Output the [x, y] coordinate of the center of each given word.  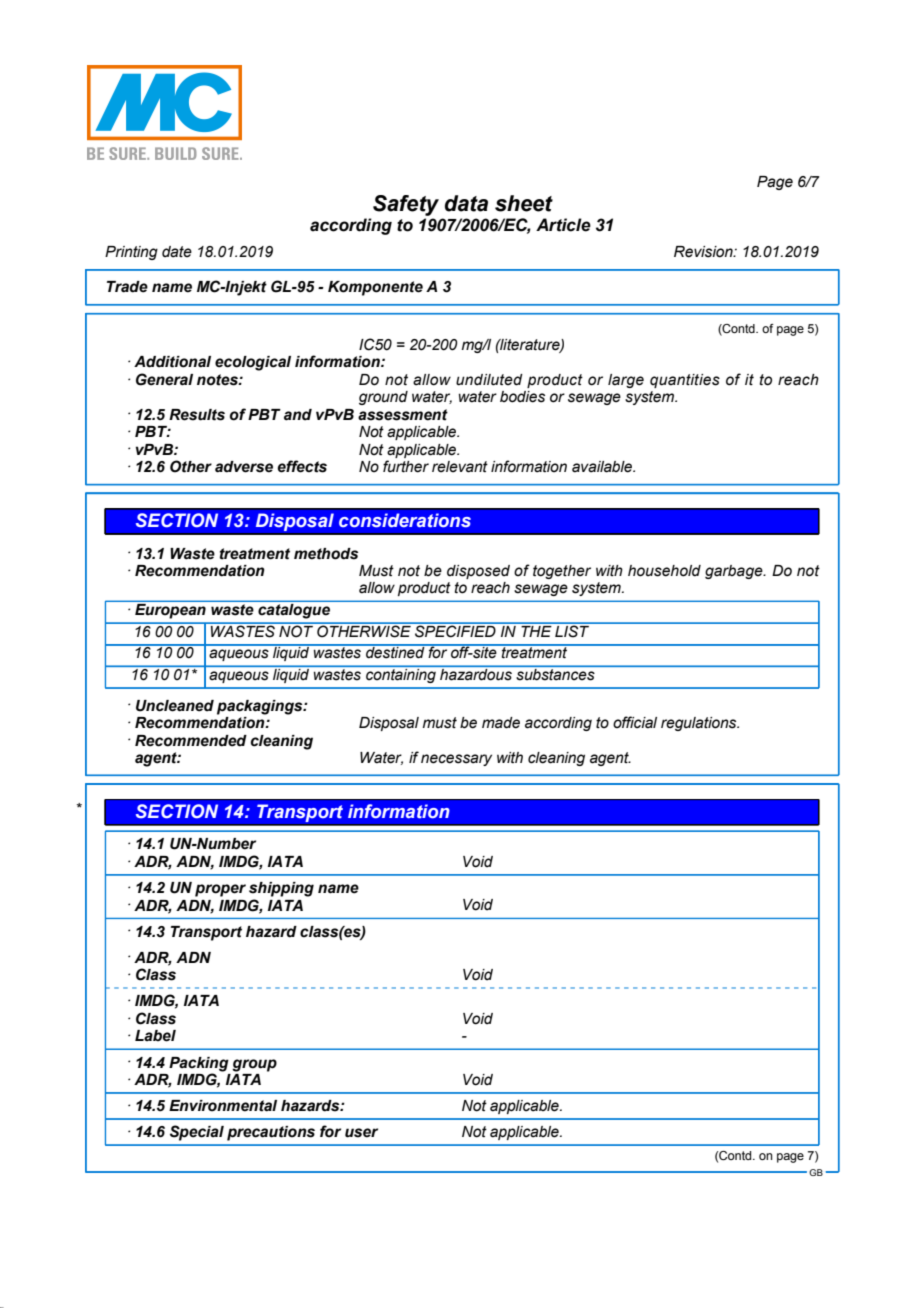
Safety [406, 205]
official [635, 722]
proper [220, 890]
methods [326, 554]
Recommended [191, 741]
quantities [685, 381]
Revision [704, 252]
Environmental [223, 1106]
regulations [700, 724]
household [664, 571]
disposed [478, 572]
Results [197, 415]
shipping [281, 889]
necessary [456, 760]
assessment [403, 415]
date [177, 252]
